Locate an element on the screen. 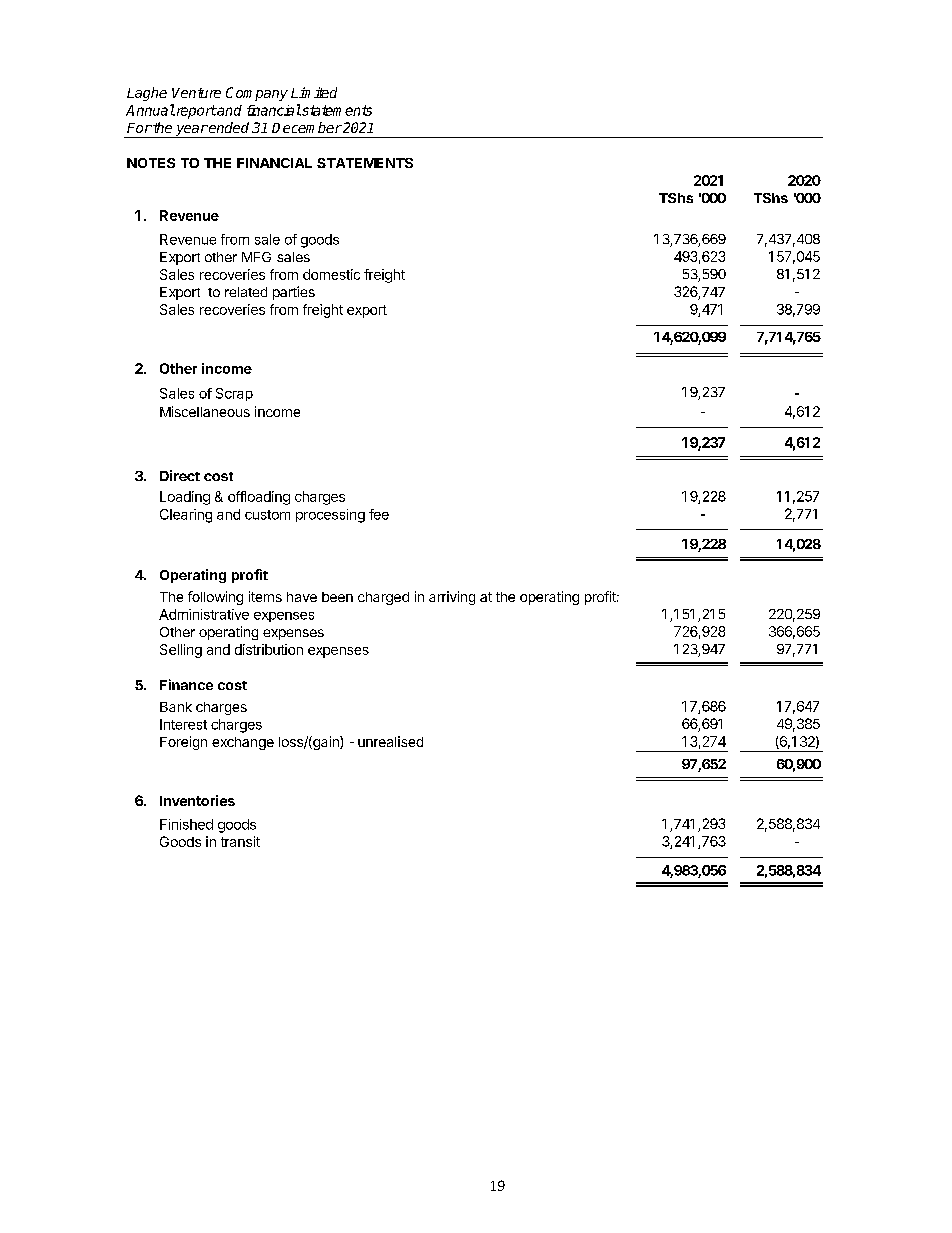 The width and height of the screenshot is (952, 1233). report is located at coordinates (195, 112).
